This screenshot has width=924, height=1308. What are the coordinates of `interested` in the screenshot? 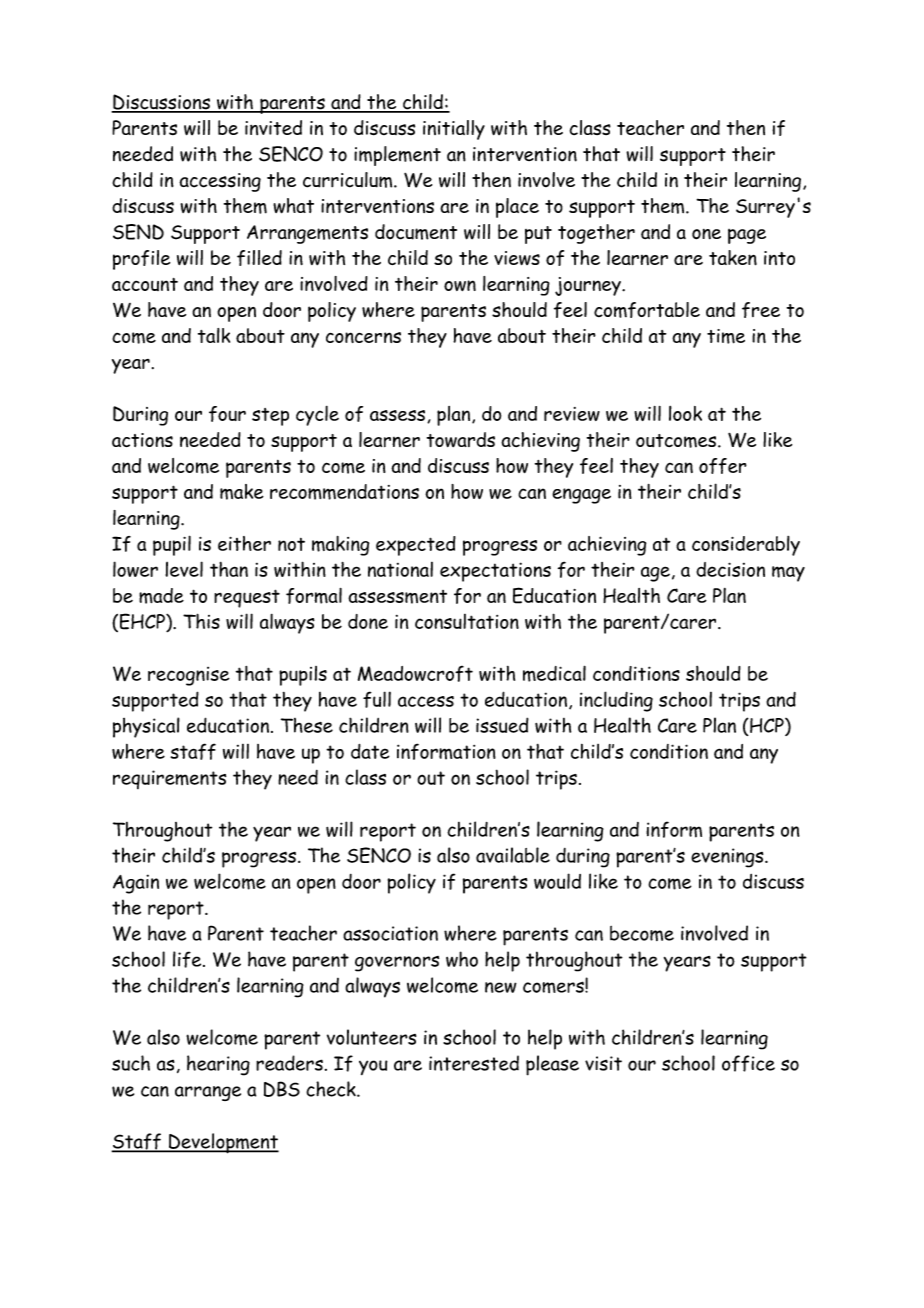 It's located at (474, 1063).
